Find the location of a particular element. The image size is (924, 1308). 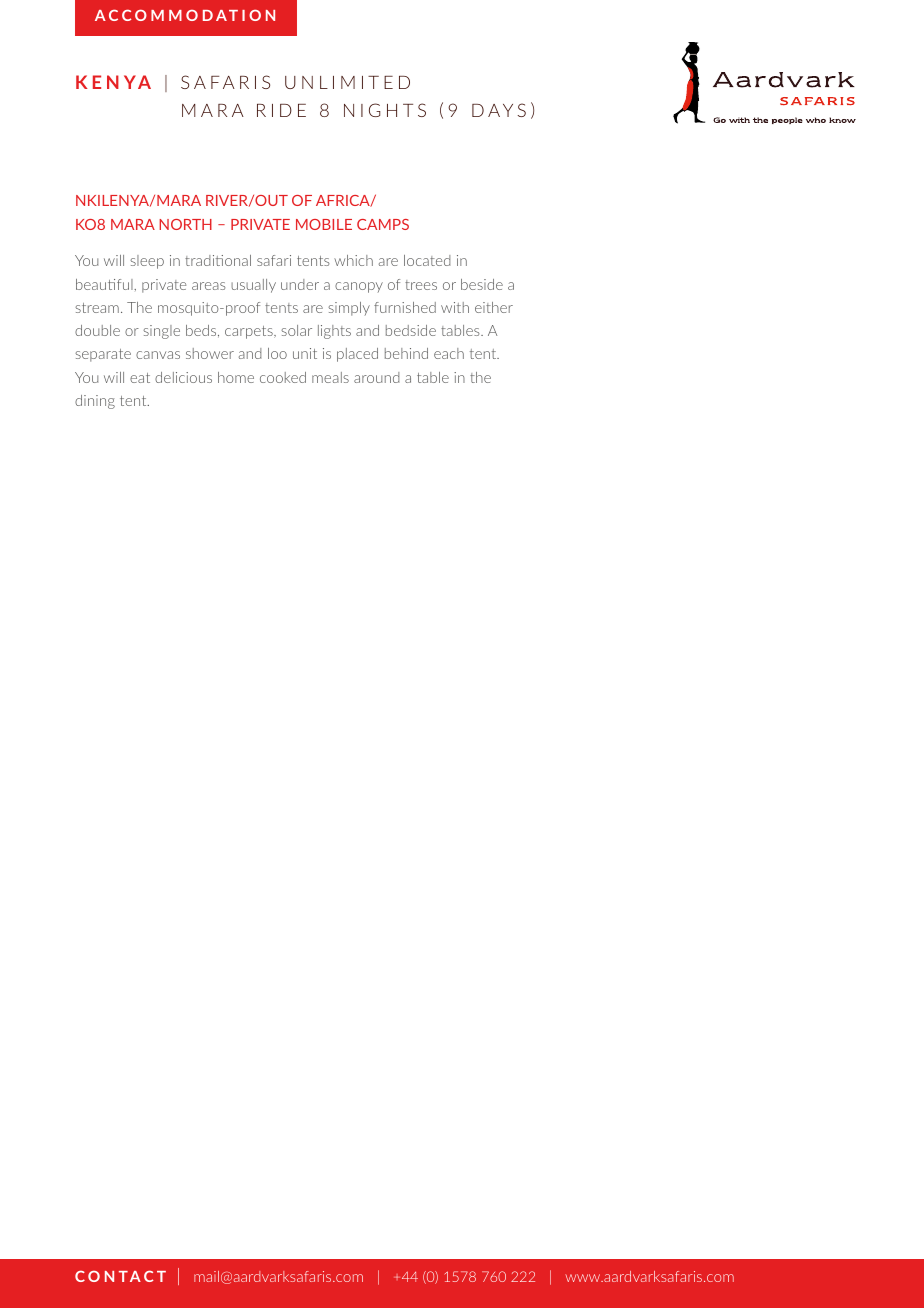

around is located at coordinates (376, 377).
